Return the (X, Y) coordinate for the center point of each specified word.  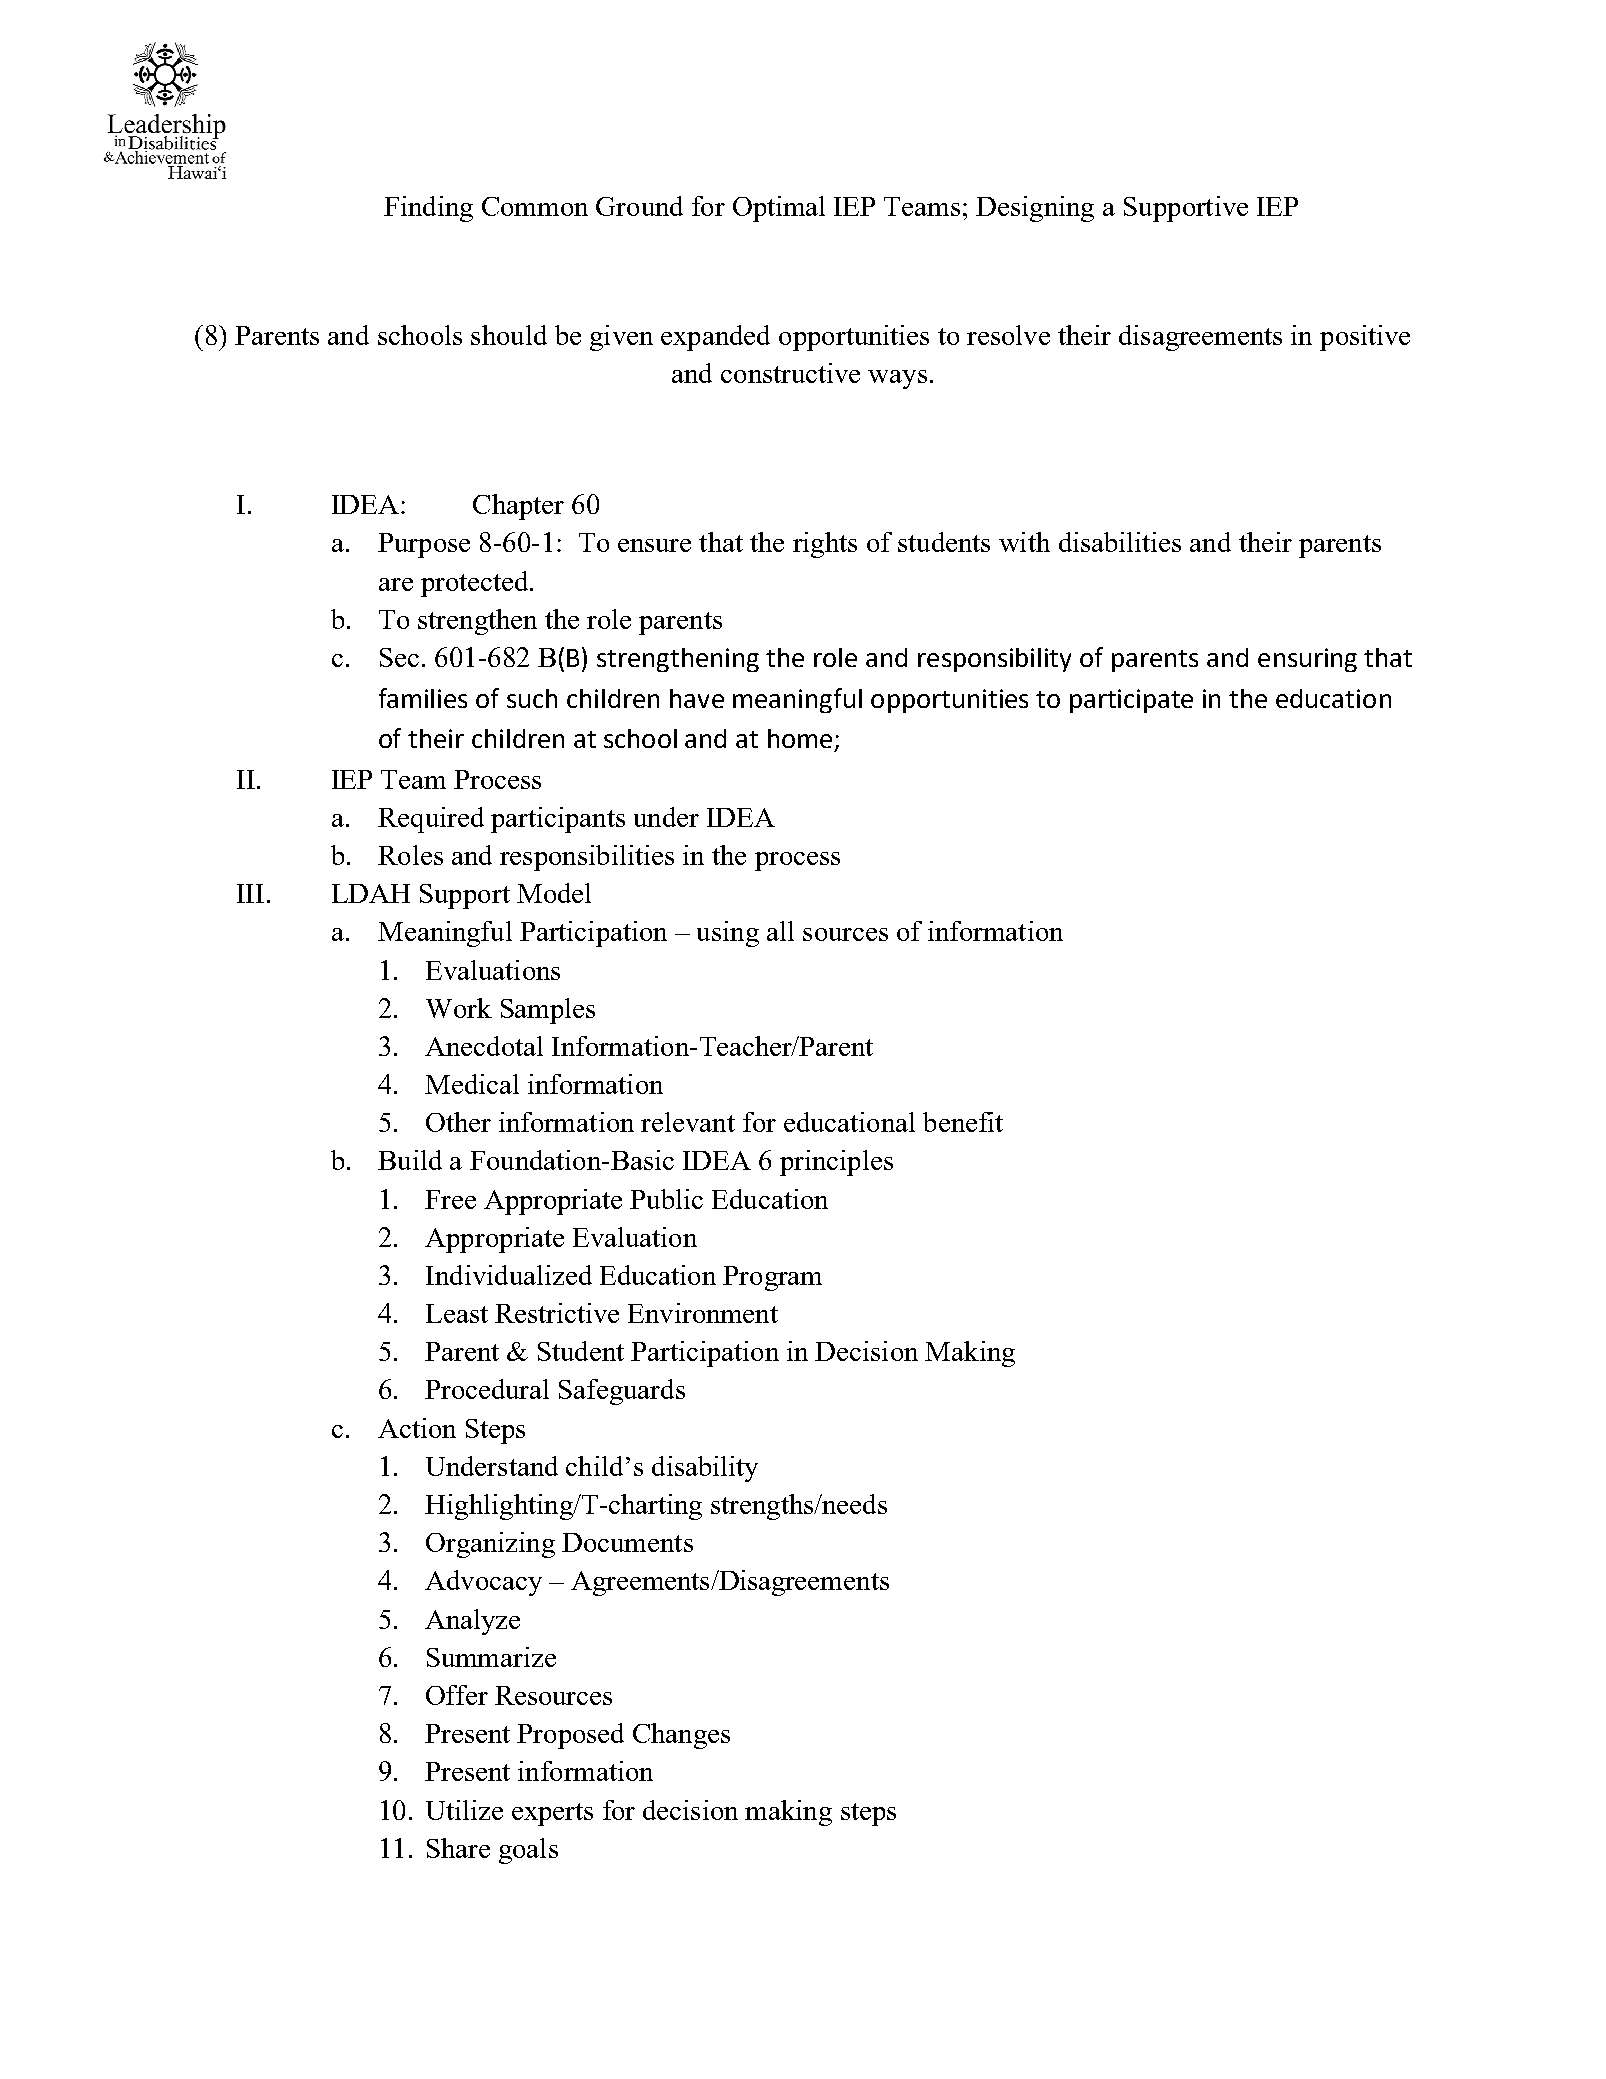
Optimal (779, 209)
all (780, 931)
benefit (963, 1122)
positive (1365, 338)
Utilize (464, 1810)
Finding (428, 209)
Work (459, 1008)
